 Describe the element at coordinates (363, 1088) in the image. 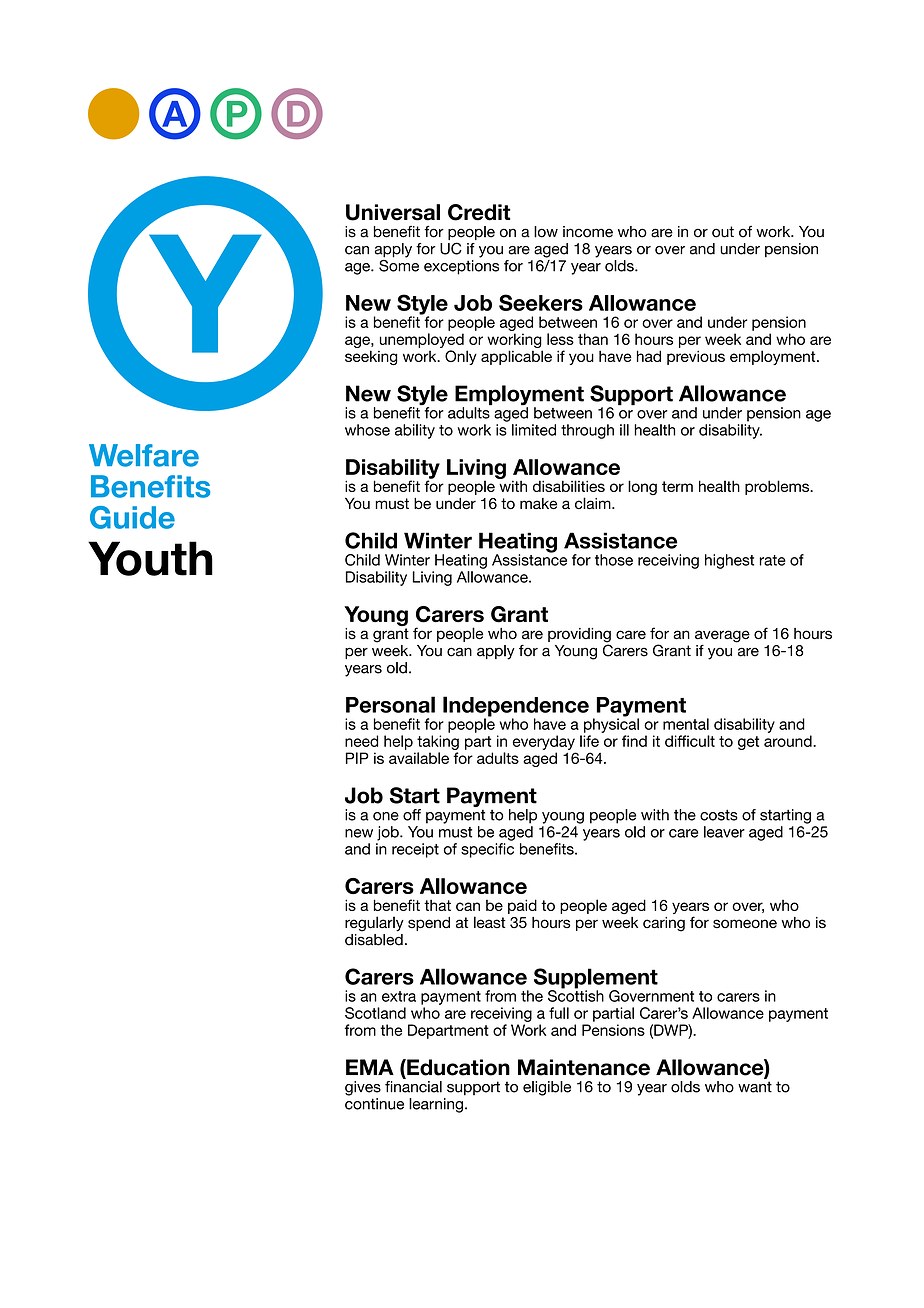

I see `gives` at that location.
